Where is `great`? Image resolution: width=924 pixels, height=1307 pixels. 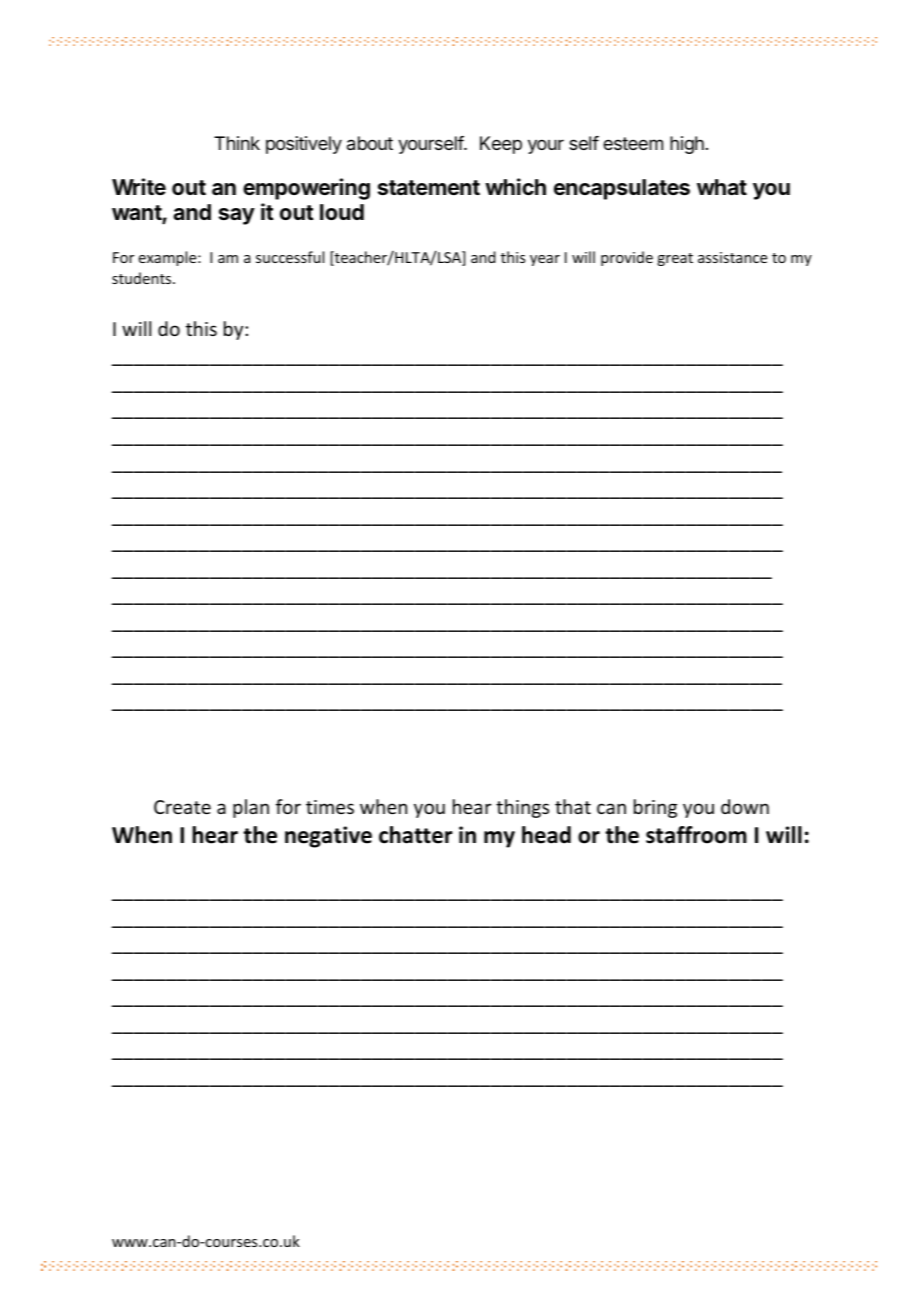 great is located at coordinates (675, 259).
